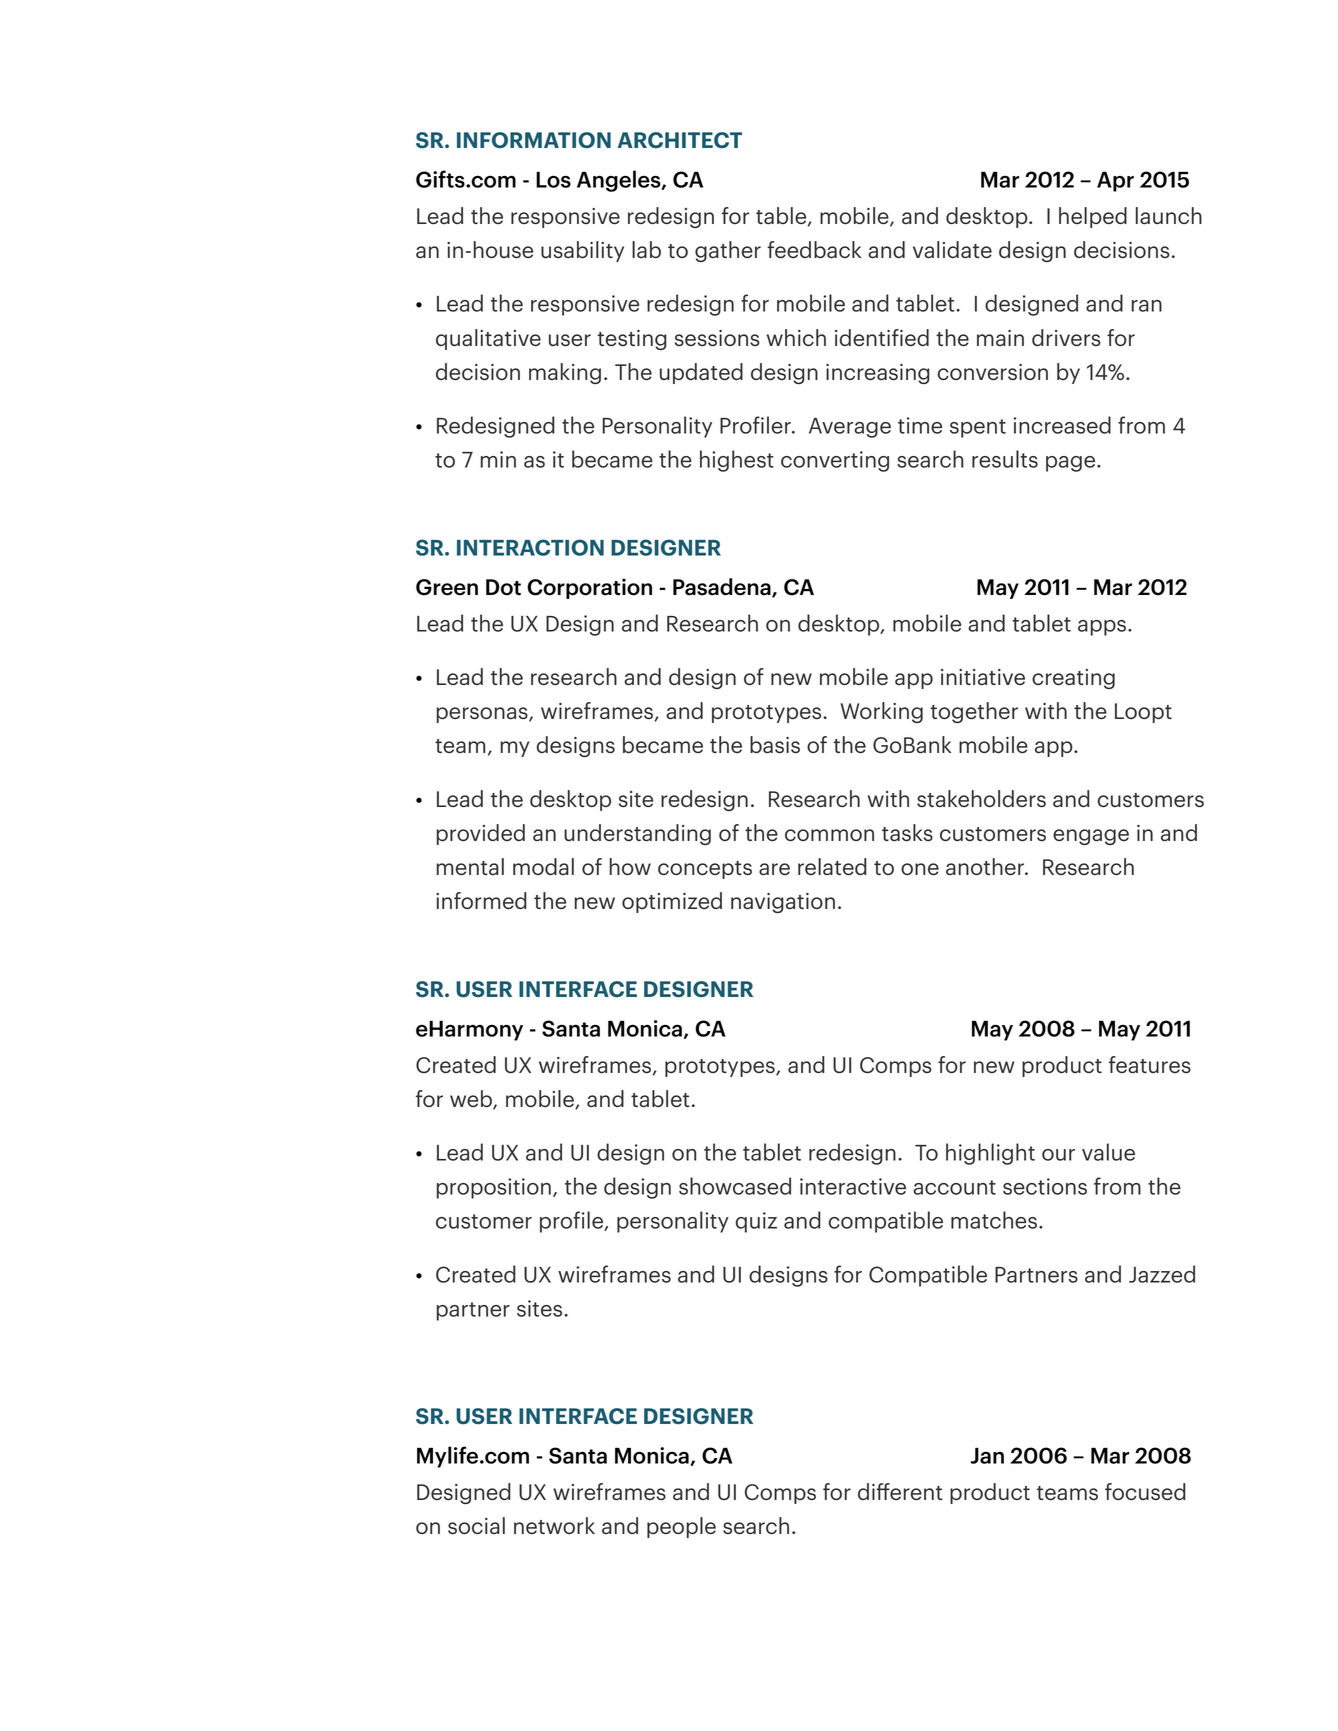 The width and height of the screenshot is (1338, 1731). Describe the element at coordinates (1045, 1186) in the screenshot. I see `sections` at that location.
